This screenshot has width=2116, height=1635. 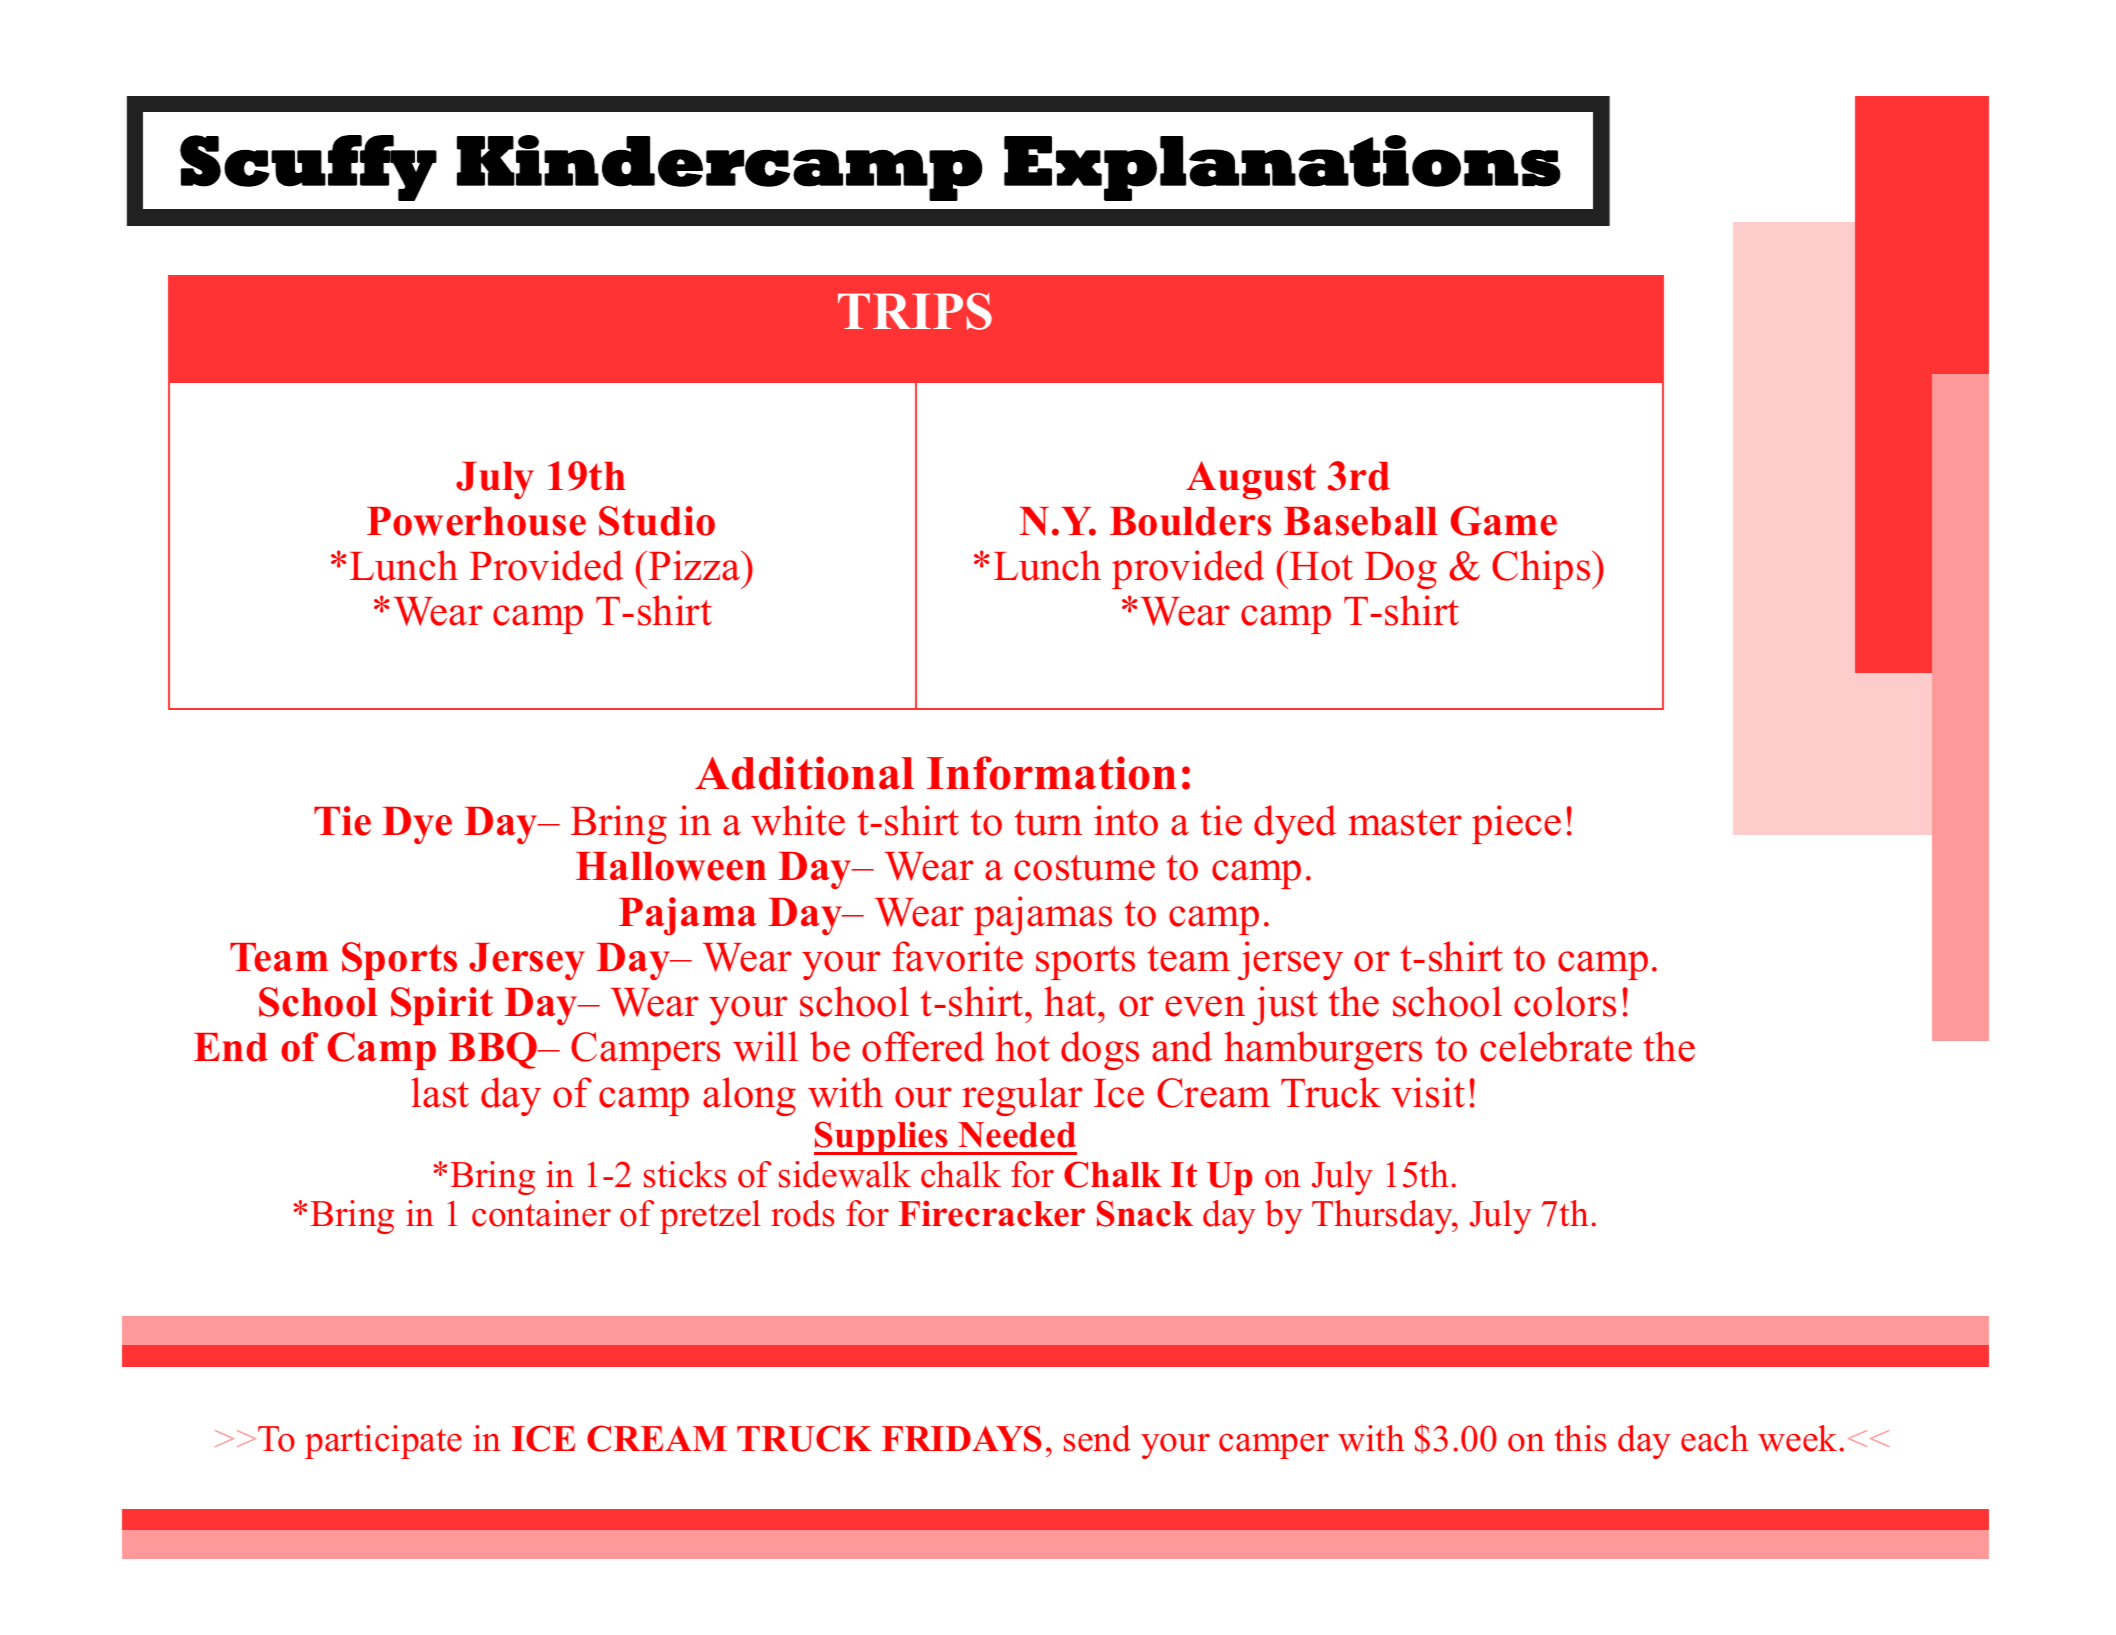 I want to click on Halloween, so click(x=671, y=866).
